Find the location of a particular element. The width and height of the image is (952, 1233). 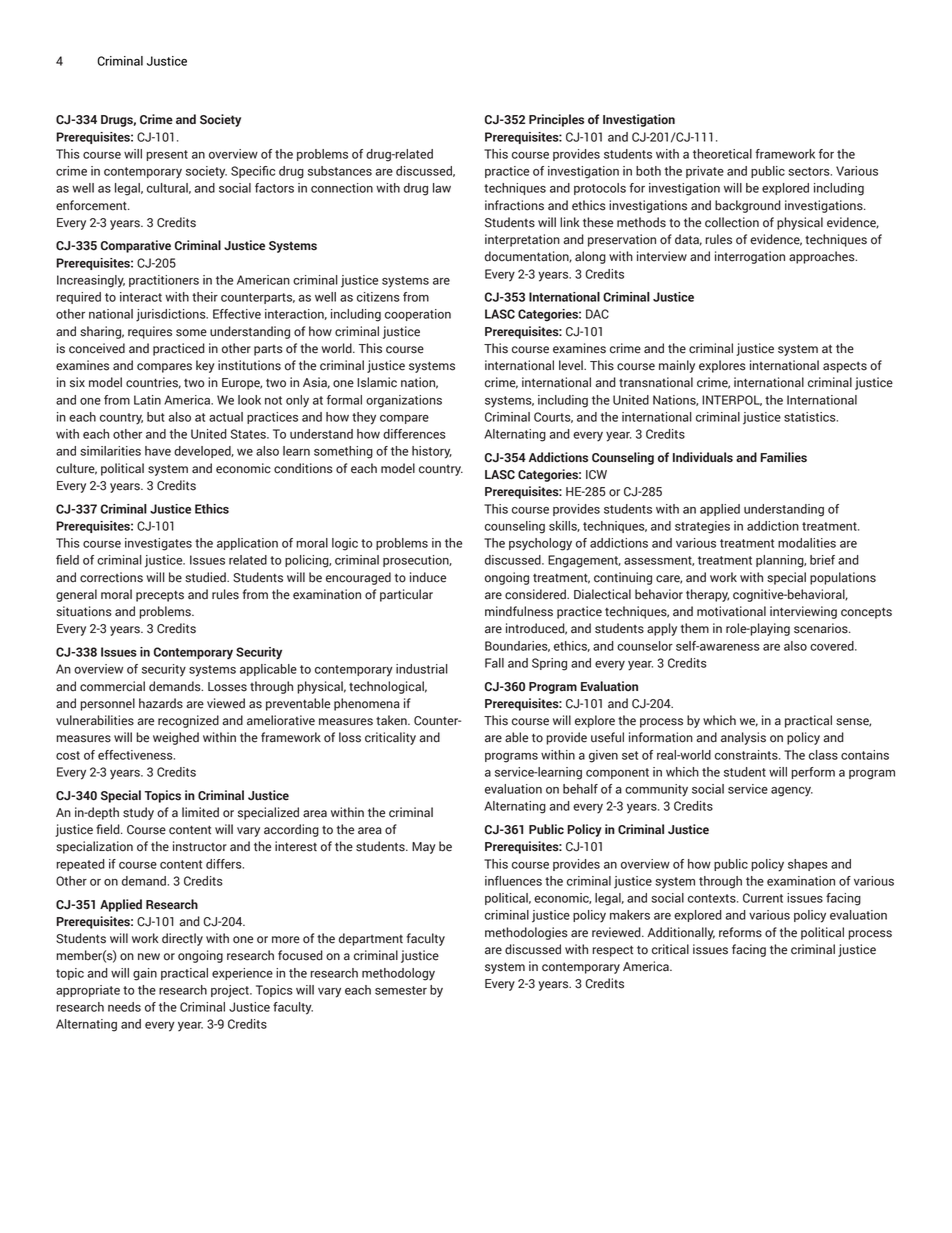

but is located at coordinates (156, 417).
